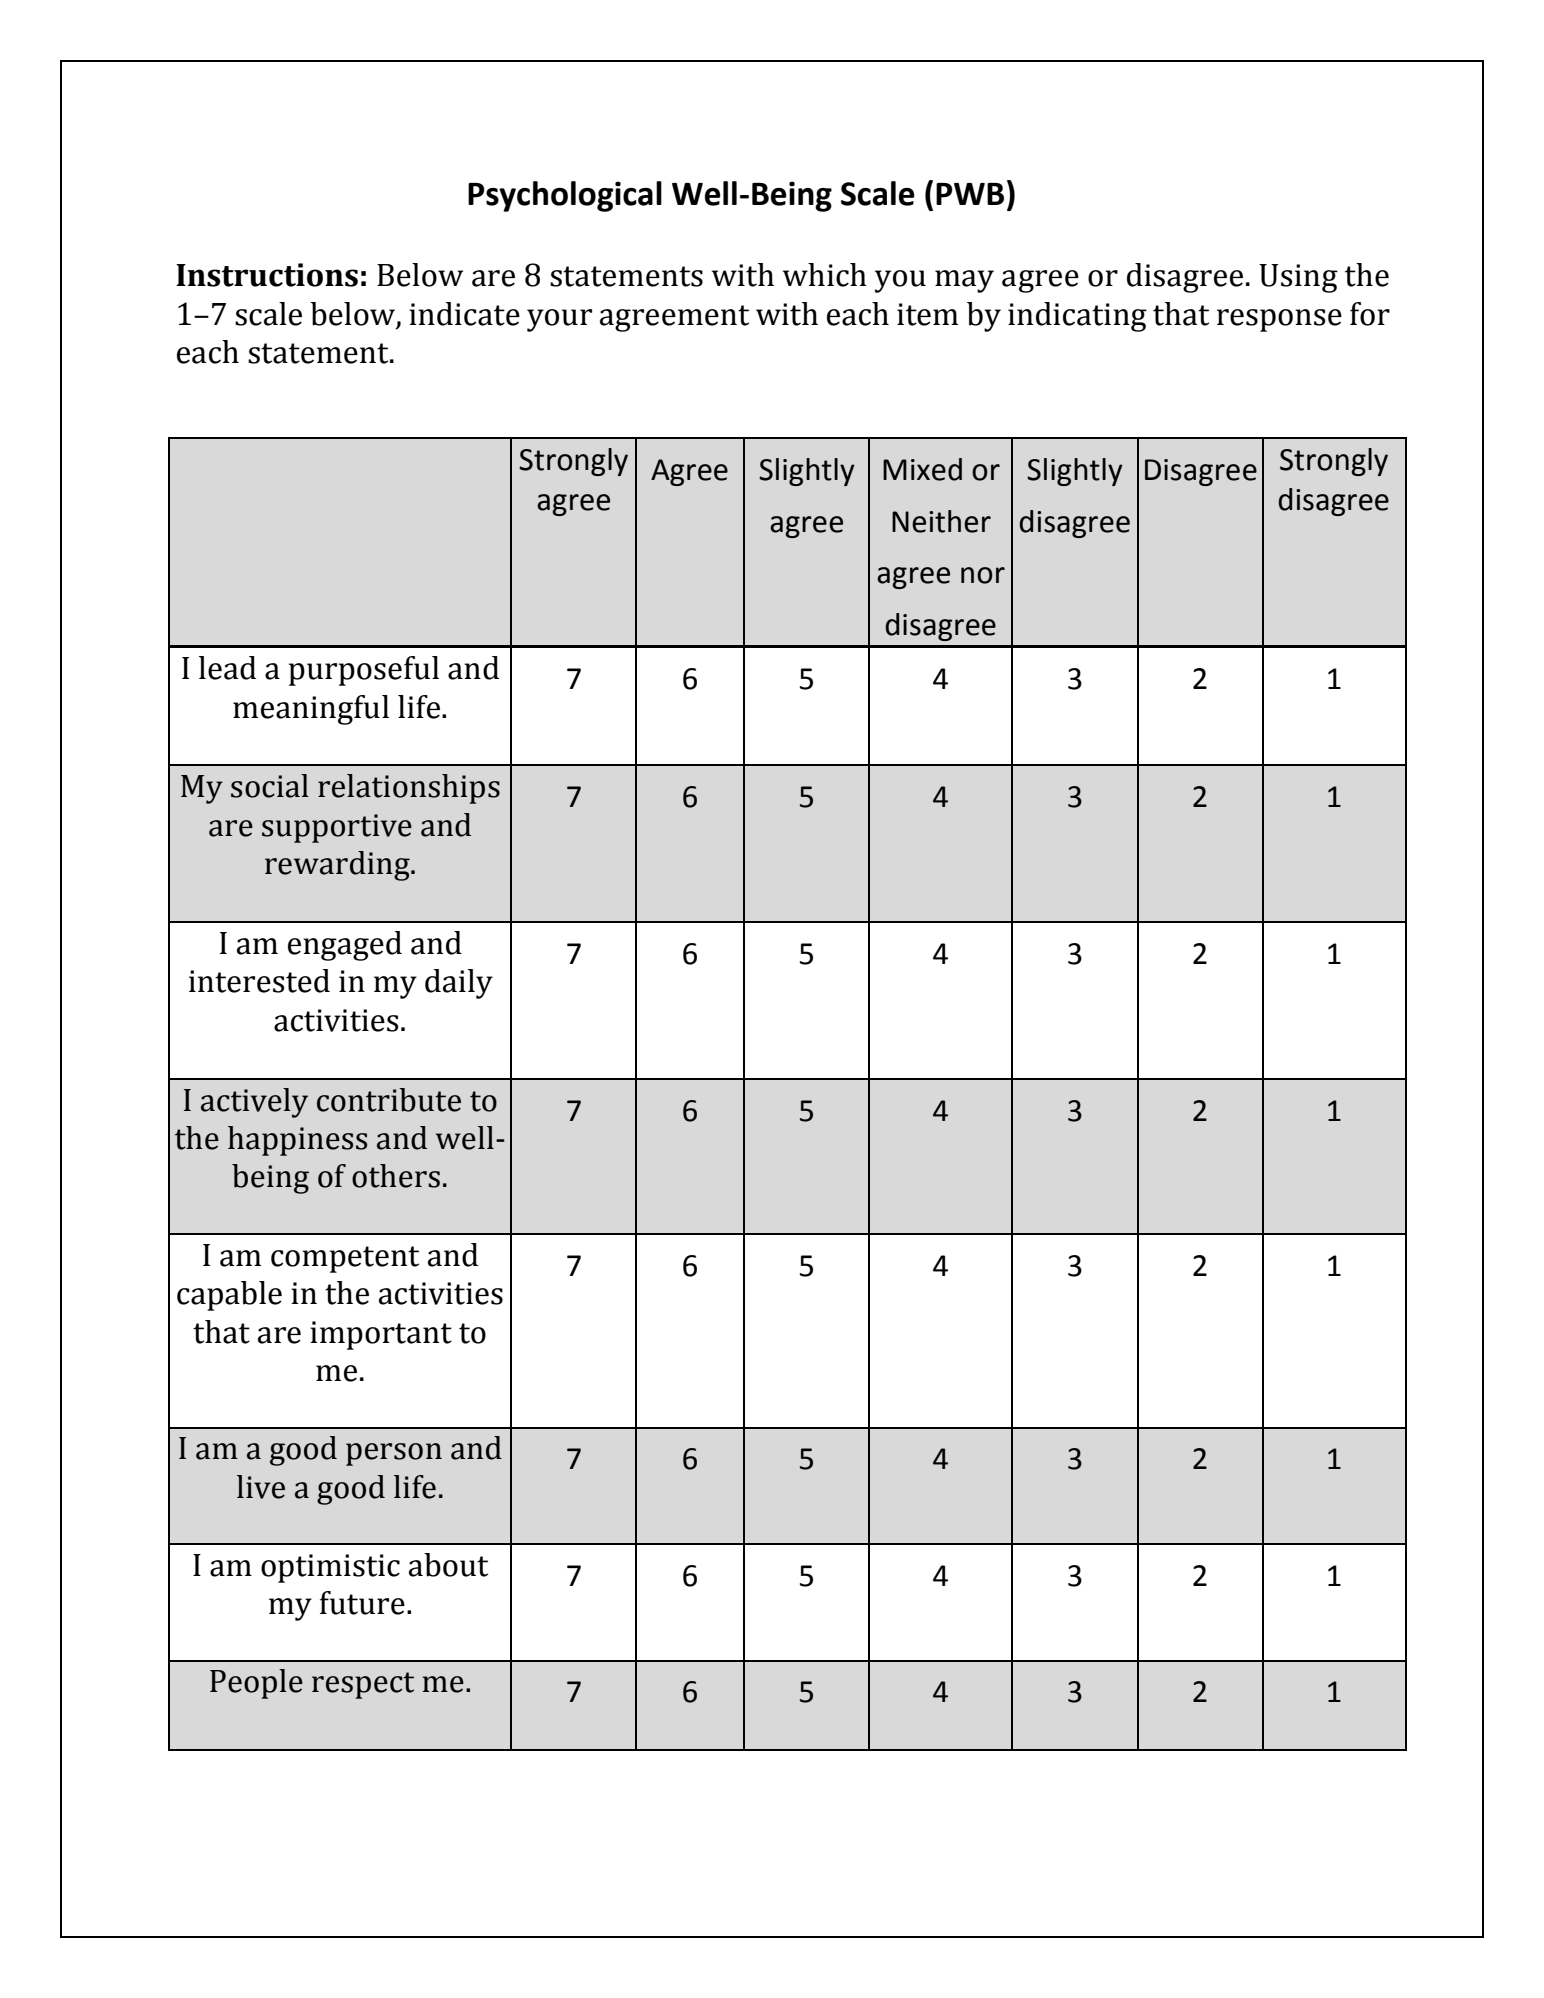 The height and width of the screenshot is (1998, 1544). What do you see at coordinates (825, 275) in the screenshot?
I see `which` at bounding box center [825, 275].
